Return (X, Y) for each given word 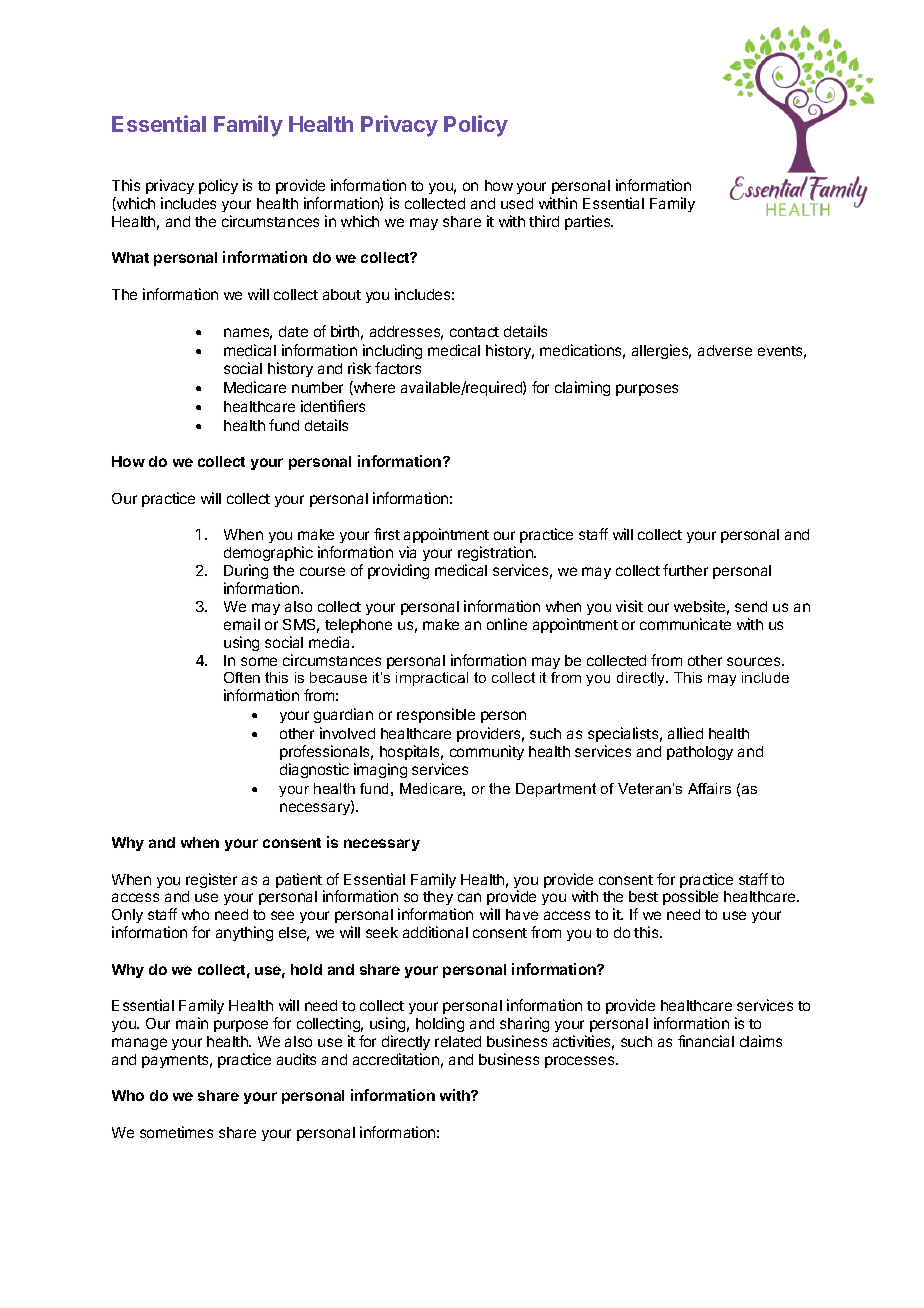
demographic (268, 555)
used (517, 203)
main (192, 1023)
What (130, 257)
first (387, 534)
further (685, 570)
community (487, 752)
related (458, 1041)
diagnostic (314, 770)
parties (589, 222)
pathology (700, 753)
